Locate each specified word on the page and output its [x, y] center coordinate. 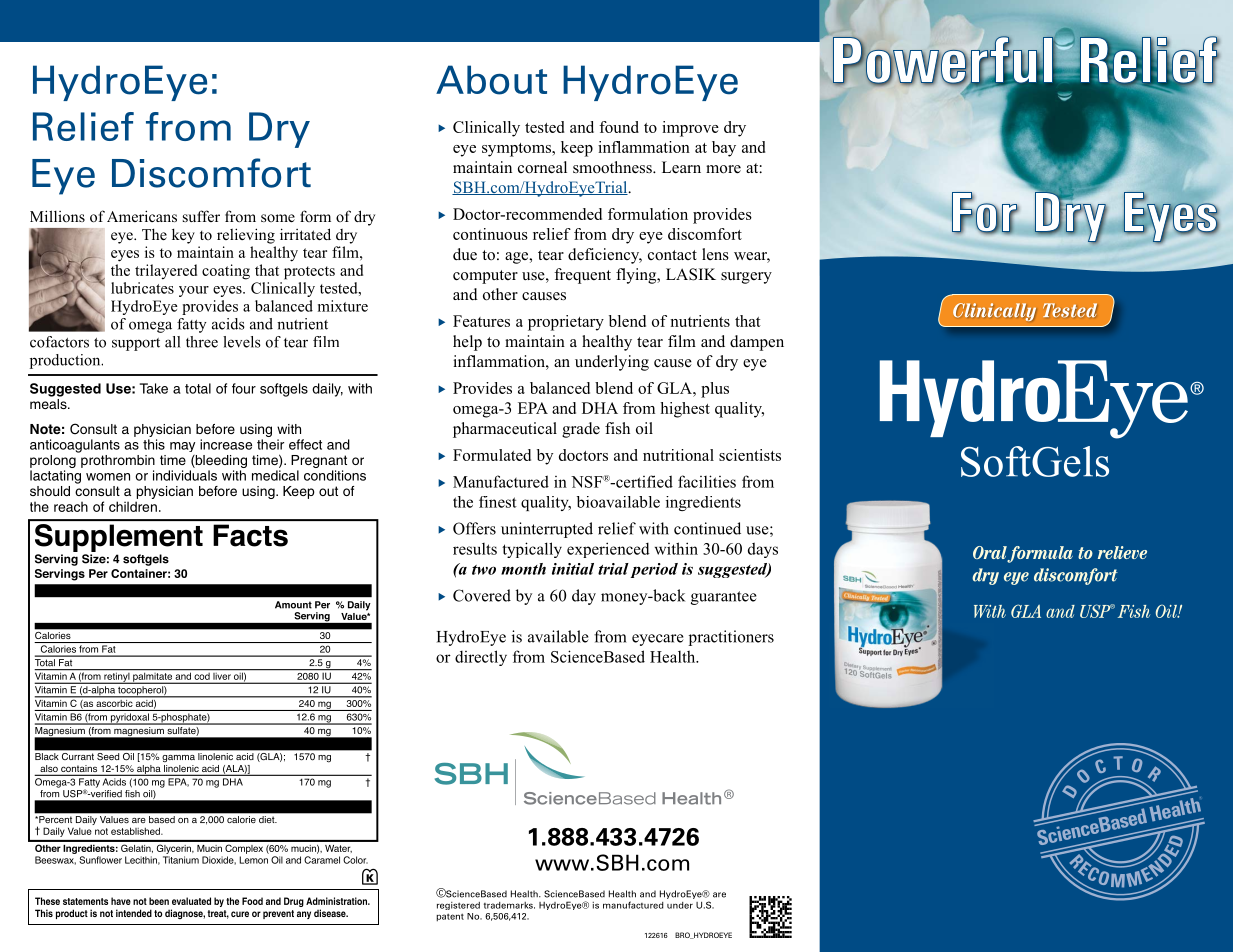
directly [481, 658]
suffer [201, 216]
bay [724, 149]
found [619, 127]
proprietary [566, 323]
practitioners [731, 638]
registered [458, 906]
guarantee [723, 598]
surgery [746, 278]
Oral [991, 554]
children [133, 506]
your [194, 291]
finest [498, 502]
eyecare [657, 640]
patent [450, 917]
